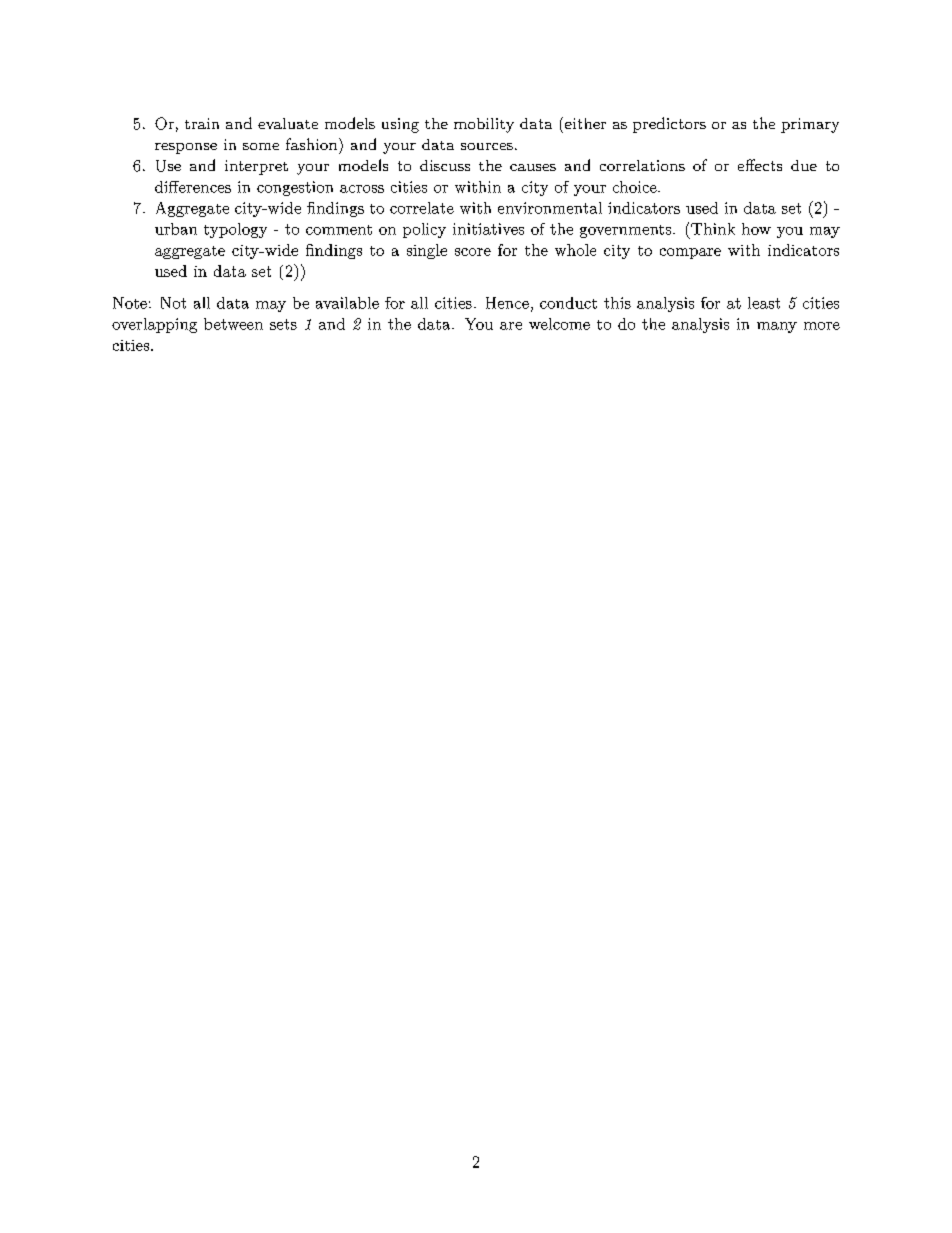  What do you see at coordinates (235, 230) in the screenshot?
I see `typology` at bounding box center [235, 230].
